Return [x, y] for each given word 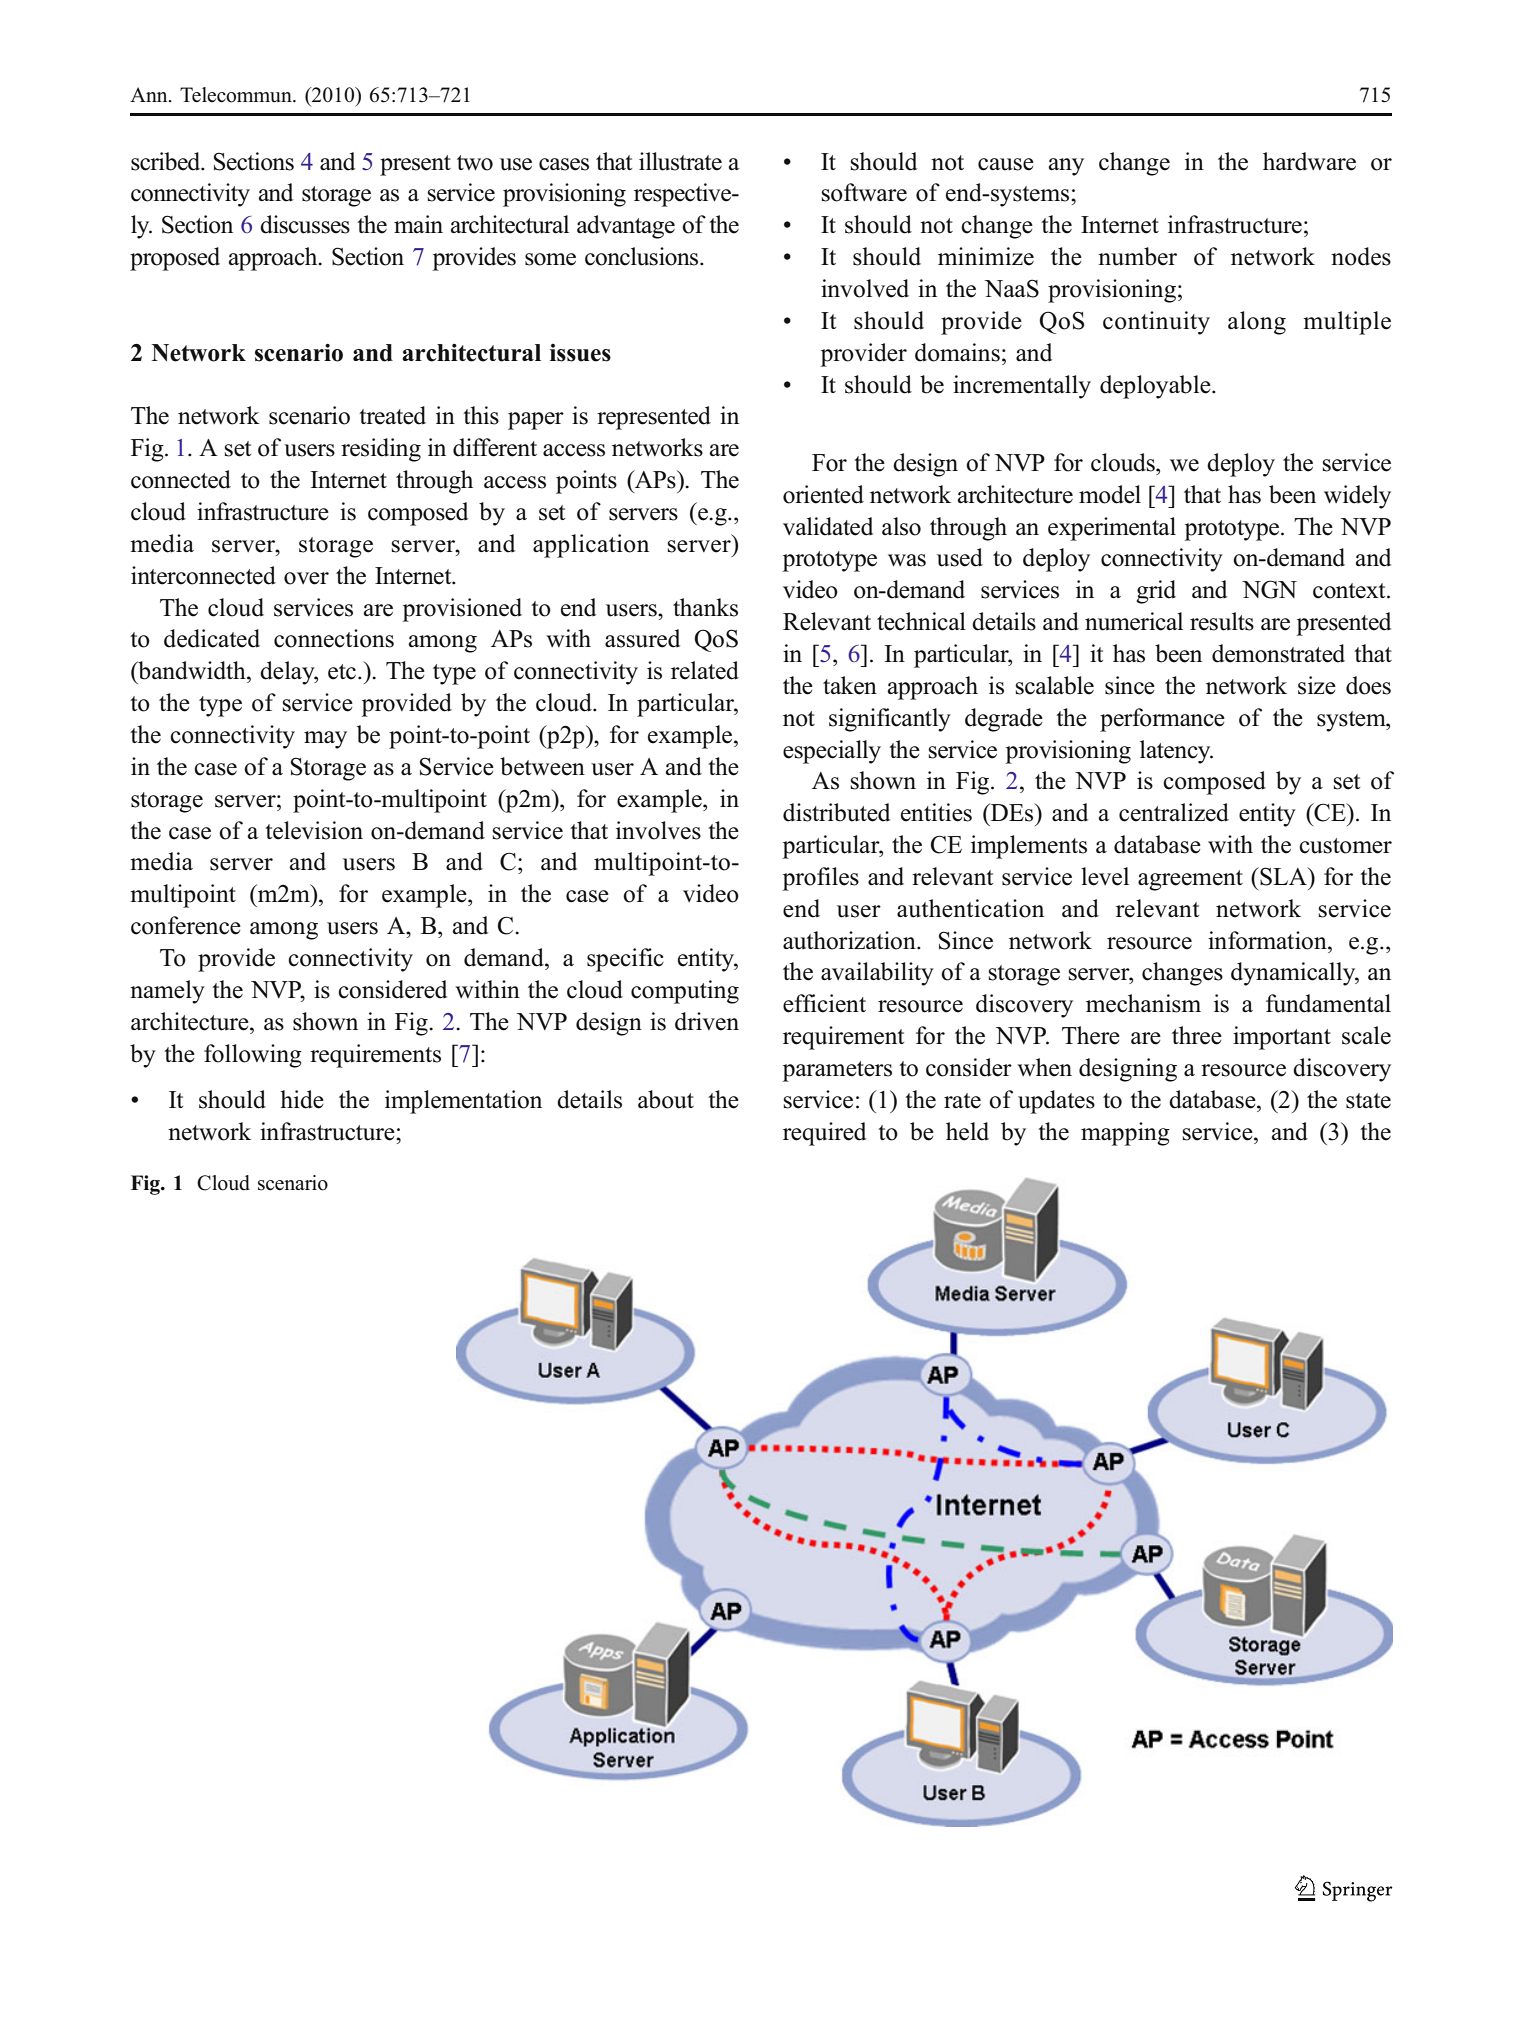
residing [381, 450]
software [864, 192]
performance [1162, 720]
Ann [150, 94]
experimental [1112, 529]
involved [865, 288]
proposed [175, 259]
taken [850, 685]
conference [186, 925]
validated [828, 526]
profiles [821, 879]
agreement [1190, 880]
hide [302, 1099]
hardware [1309, 161]
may [325, 740]
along [1257, 323]
